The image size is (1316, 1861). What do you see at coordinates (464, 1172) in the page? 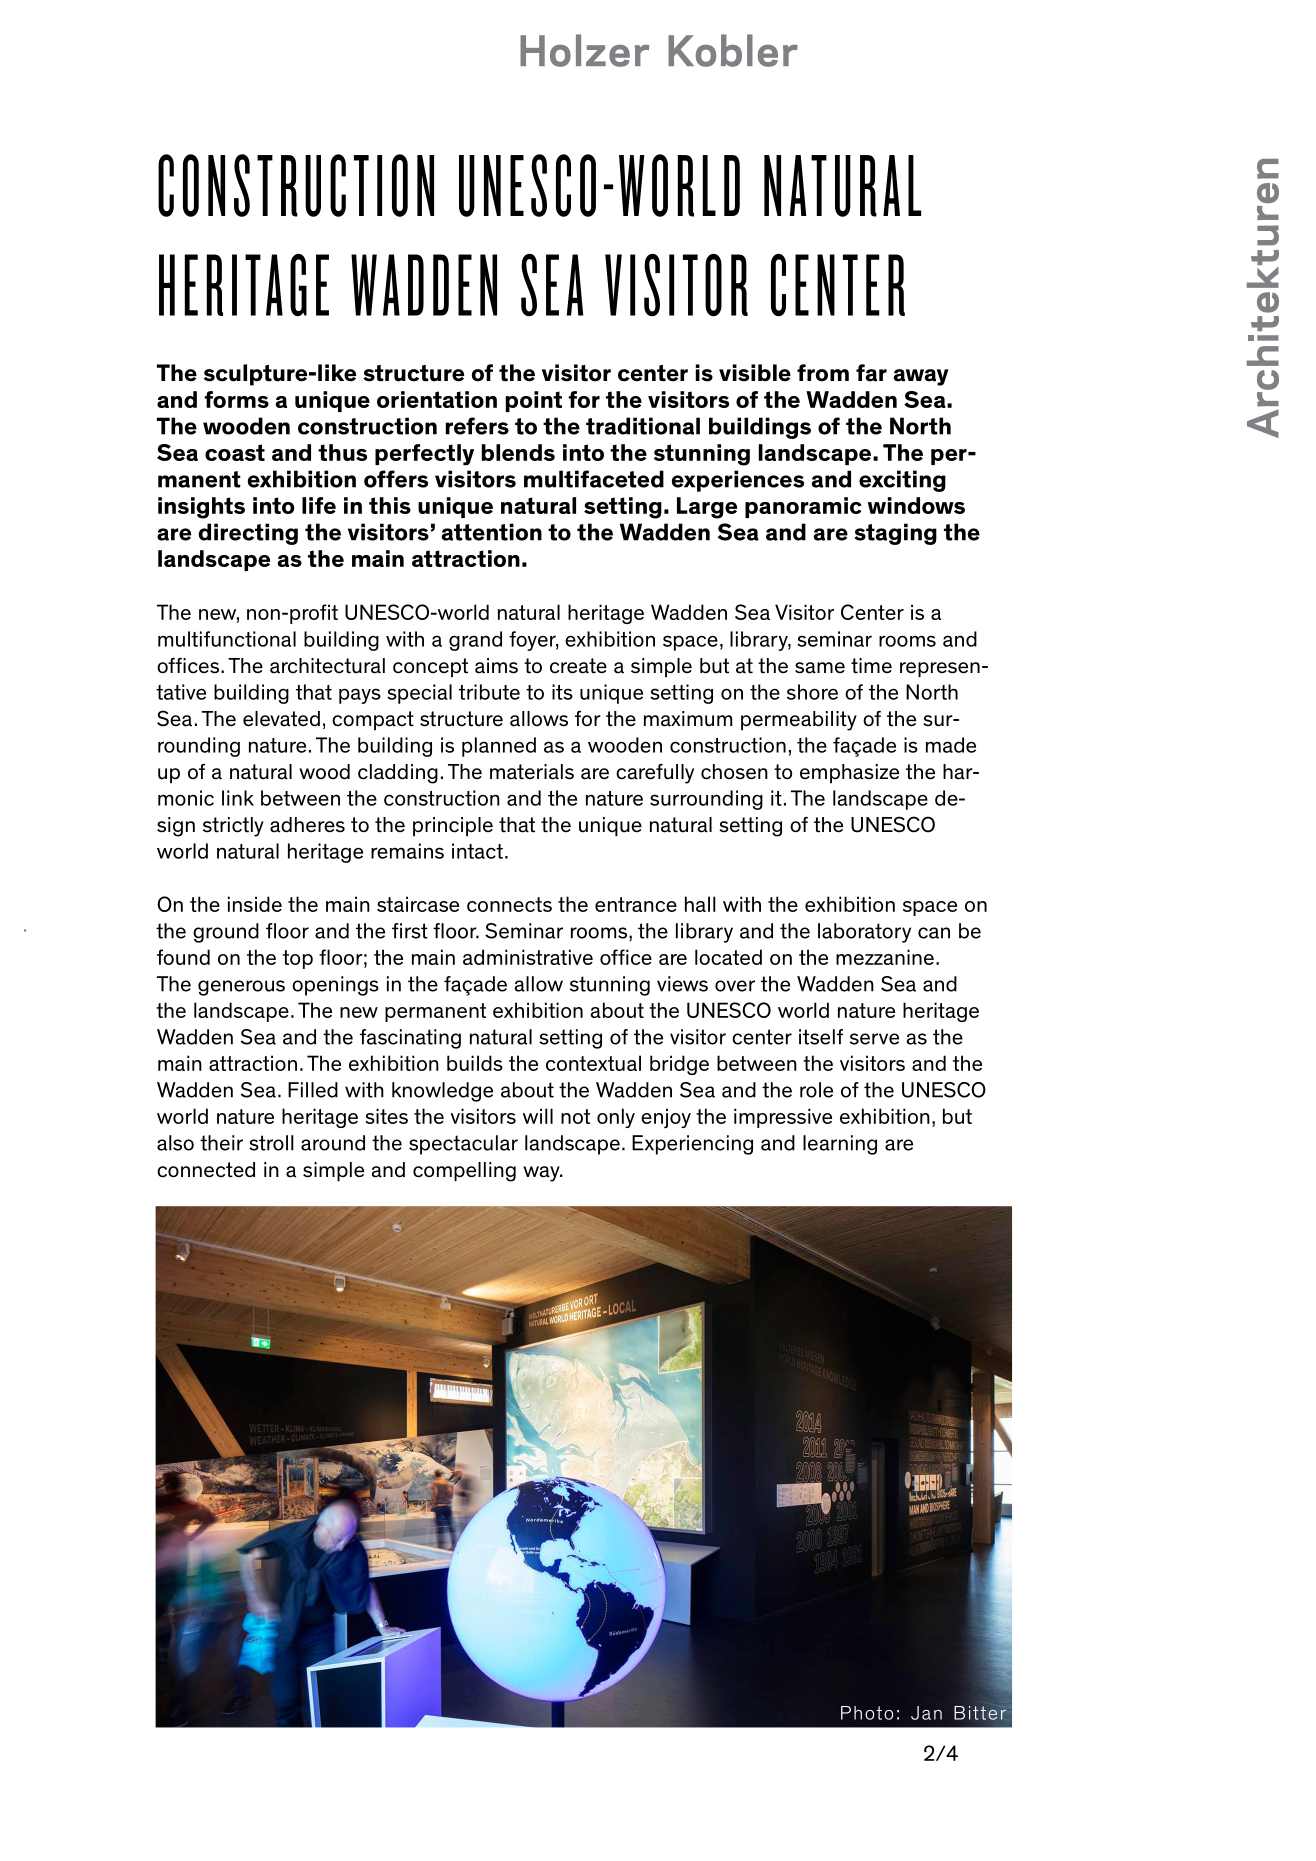
I see `compelling` at bounding box center [464, 1172].
